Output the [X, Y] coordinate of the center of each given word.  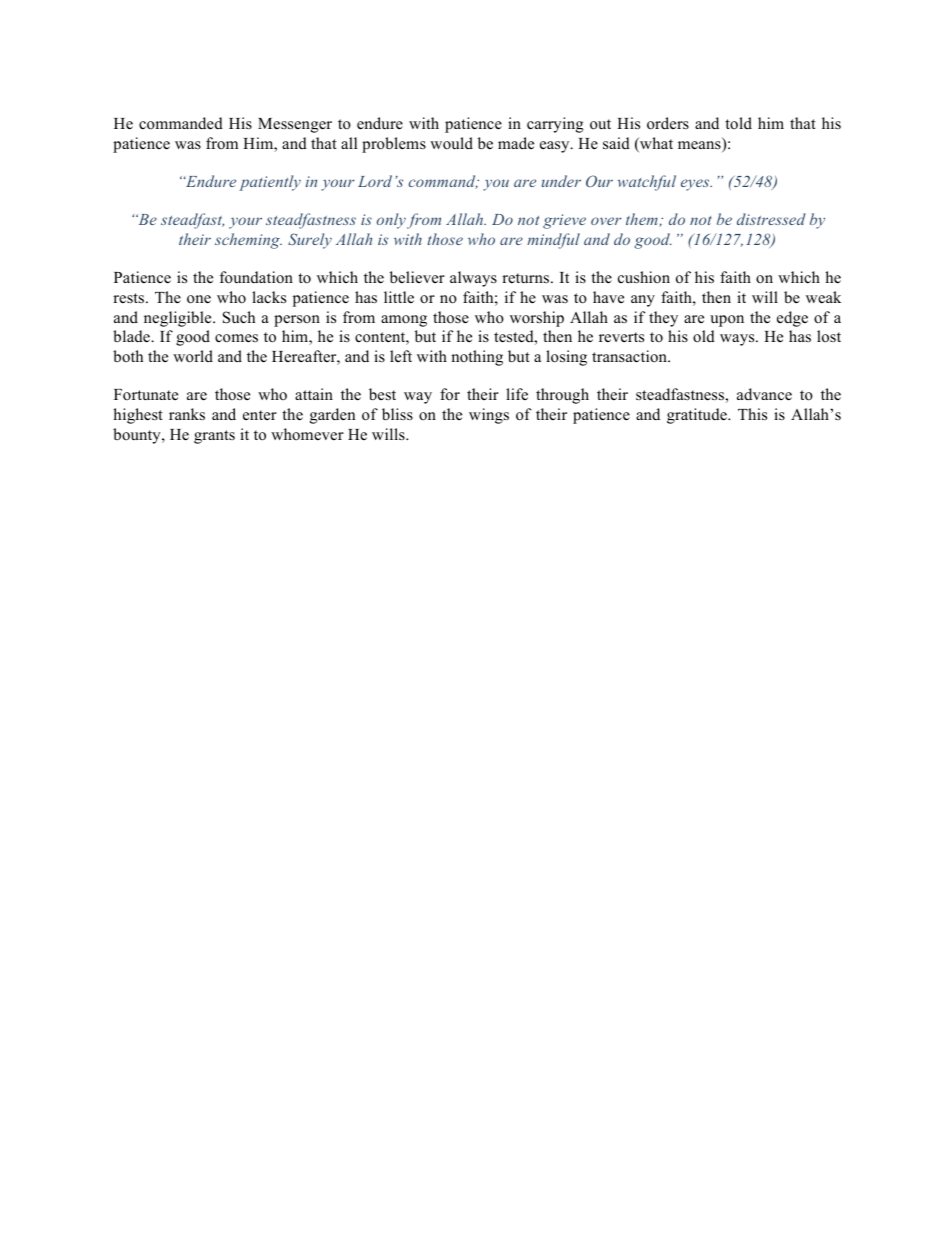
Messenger [295, 125]
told [738, 123]
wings [489, 416]
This [752, 414]
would [451, 143]
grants [214, 437]
